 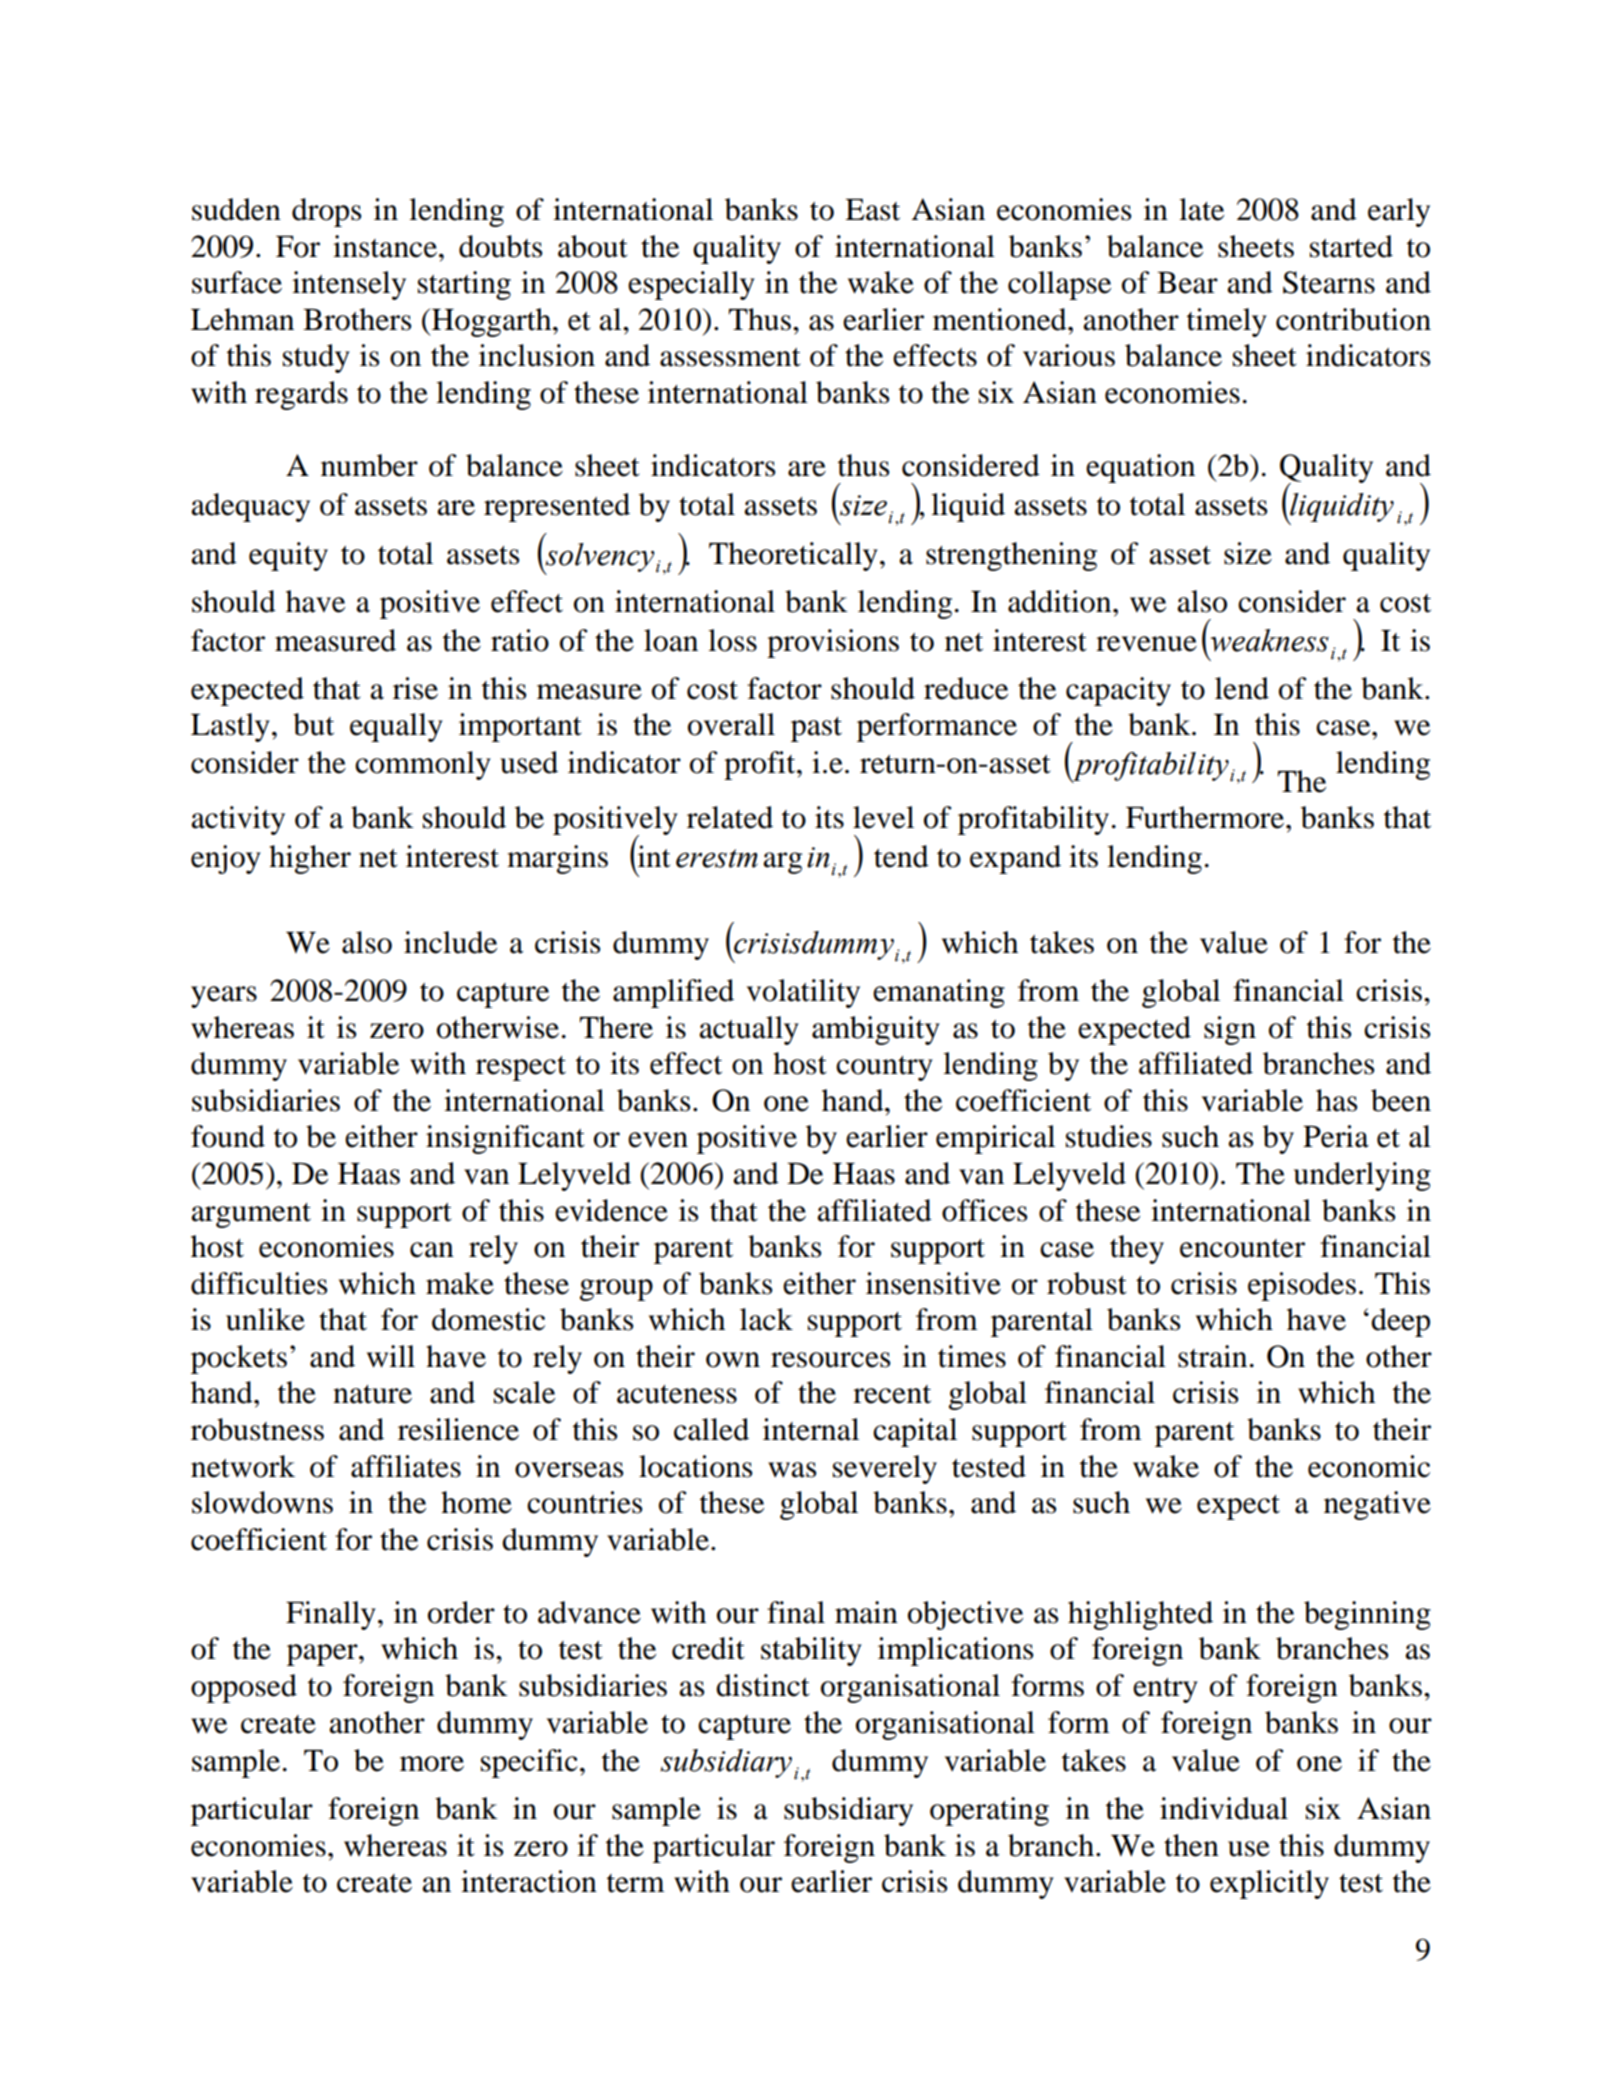 What do you see at coordinates (833, 643) in the document?
I see `provisions` at bounding box center [833, 643].
